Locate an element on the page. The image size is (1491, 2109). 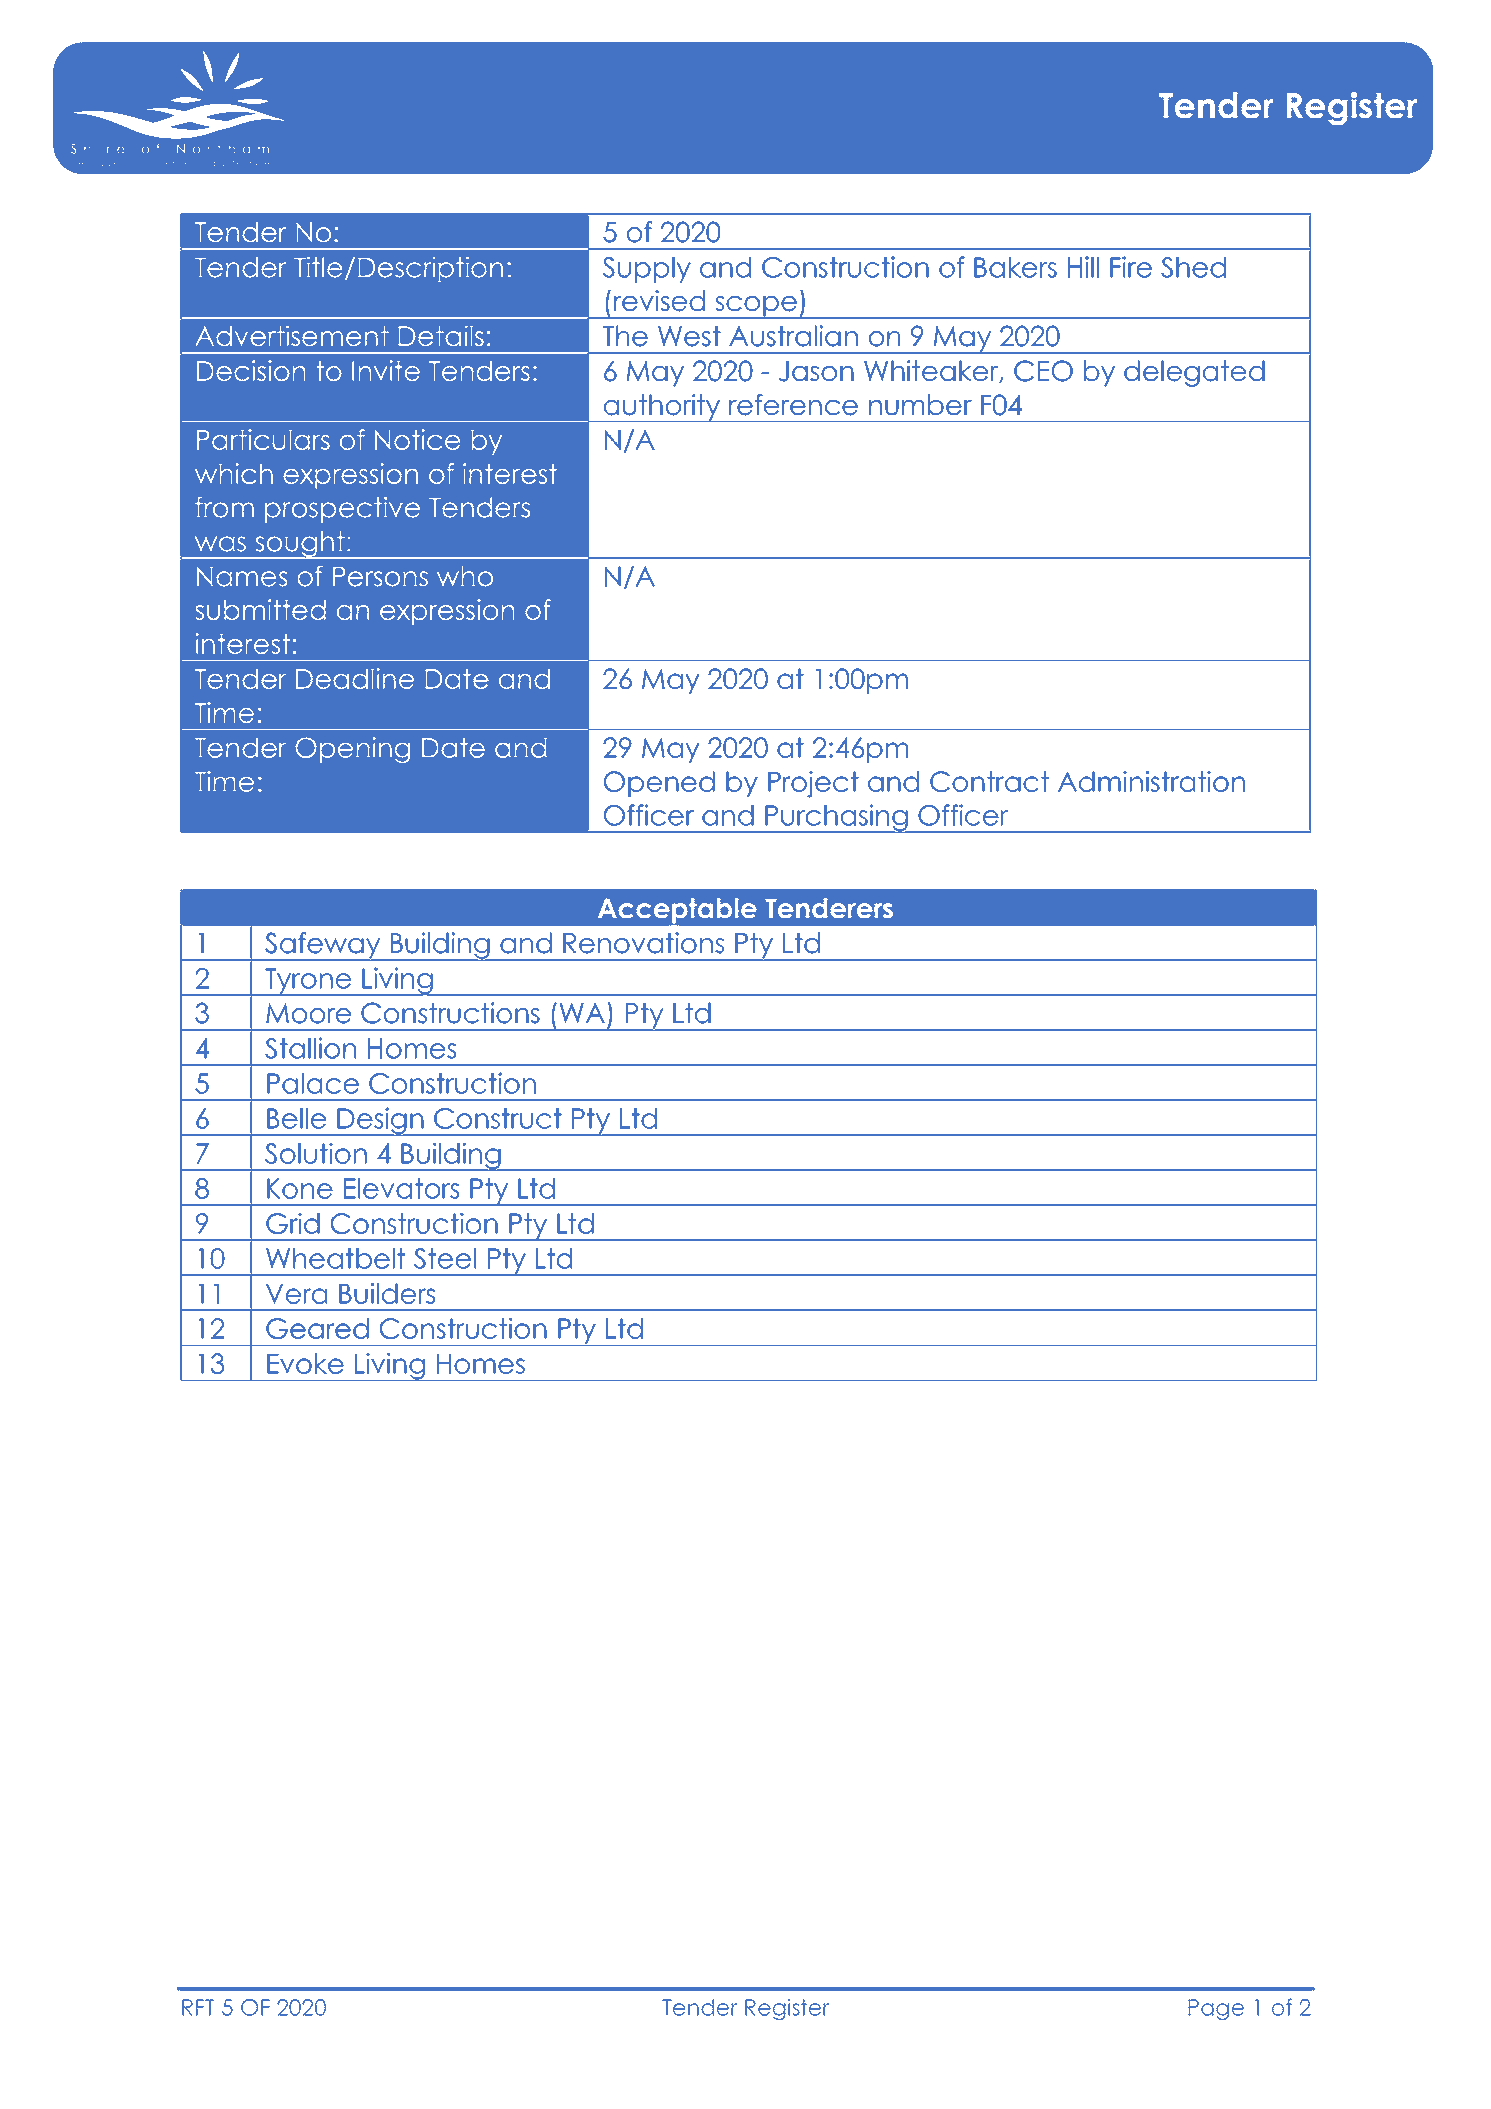
Hill is located at coordinates (1083, 267).
